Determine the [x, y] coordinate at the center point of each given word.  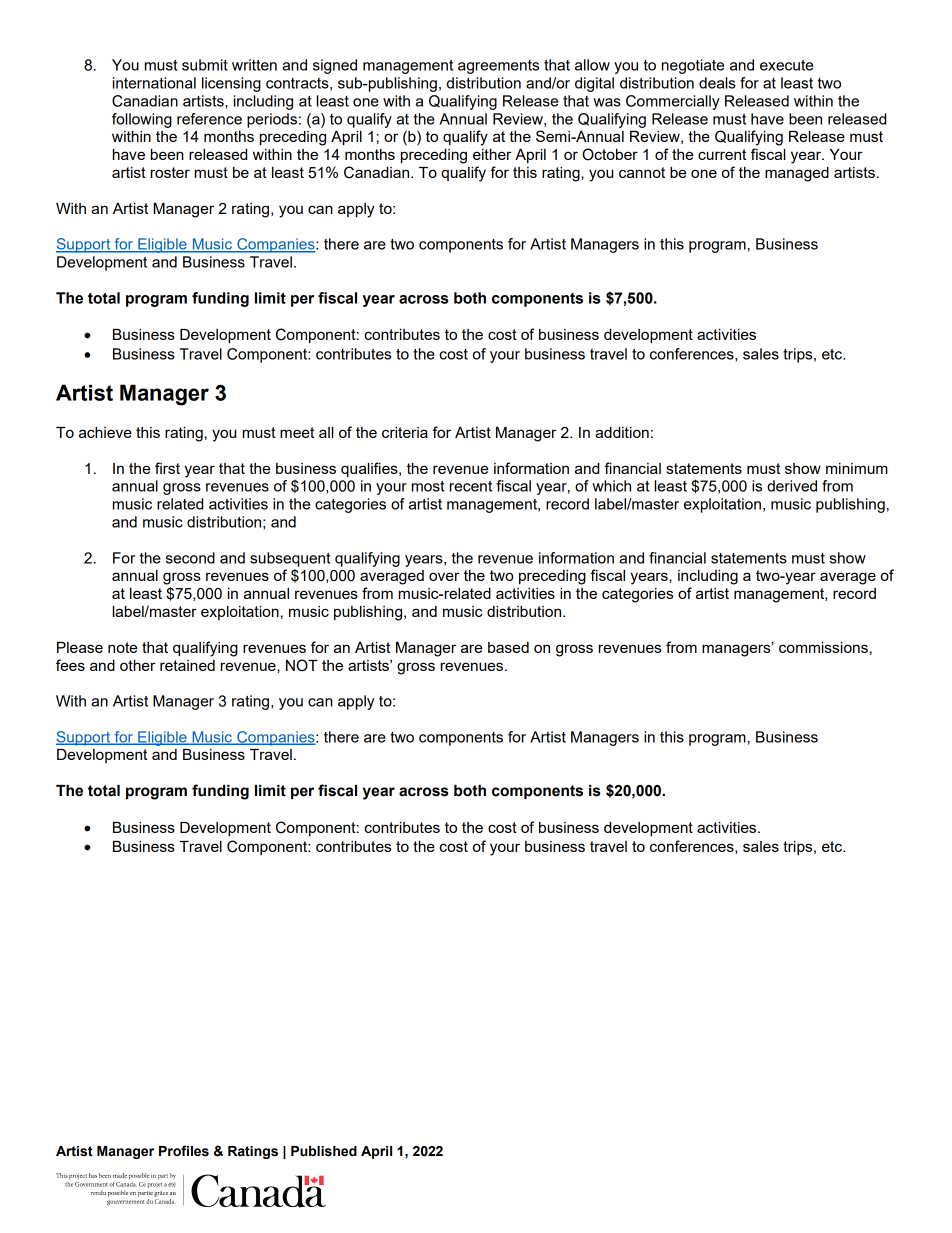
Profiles [184, 1151]
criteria [405, 432]
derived [792, 486]
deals [717, 83]
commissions [823, 647]
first [167, 468]
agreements [498, 67]
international [154, 83]
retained [187, 665]
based [508, 647]
